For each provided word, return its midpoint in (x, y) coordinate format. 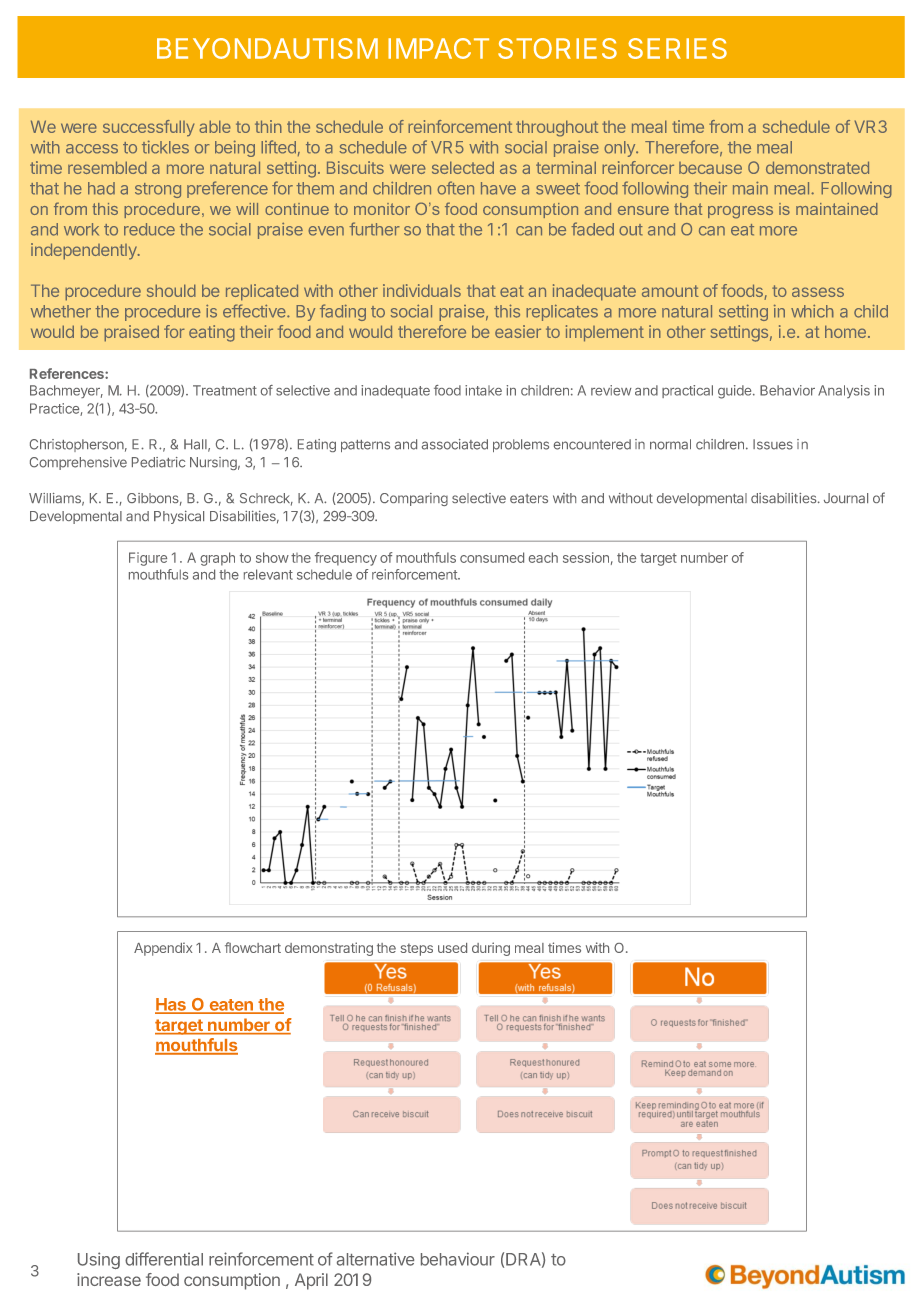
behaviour (458, 1259)
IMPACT (438, 48)
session (586, 557)
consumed (492, 557)
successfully (148, 128)
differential (164, 1259)
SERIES (677, 48)
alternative (375, 1259)
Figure (148, 559)
